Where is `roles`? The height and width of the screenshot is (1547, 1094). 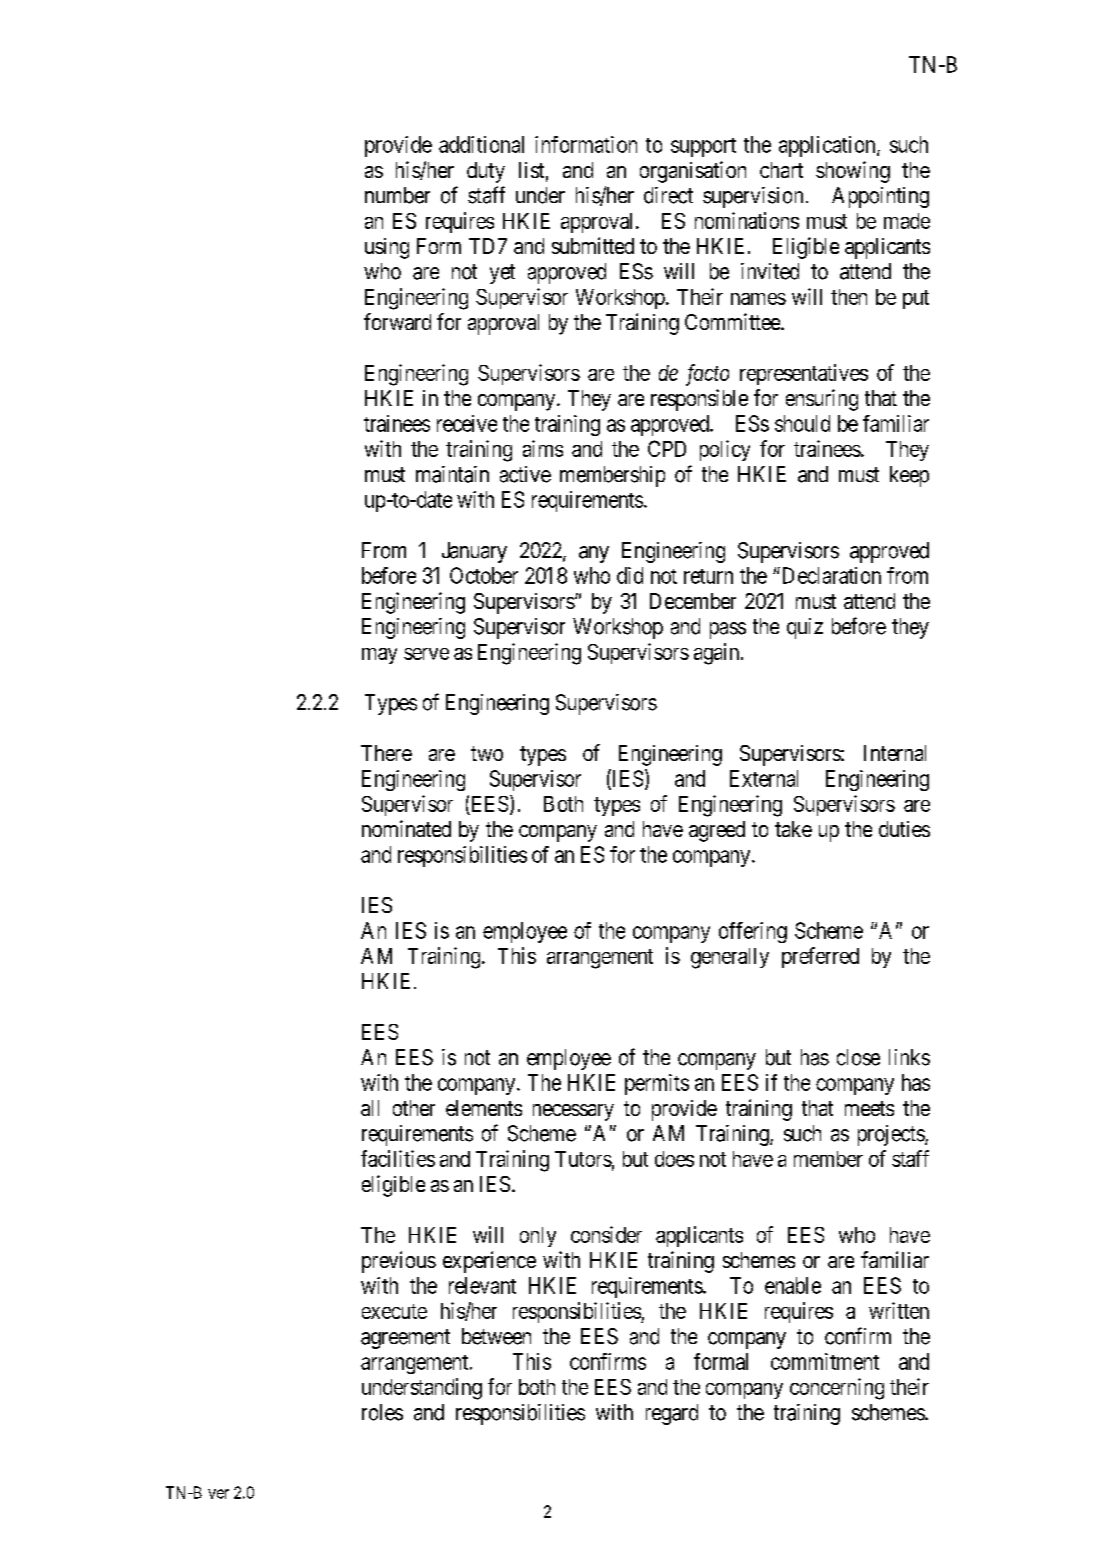
roles is located at coordinates (382, 1412).
